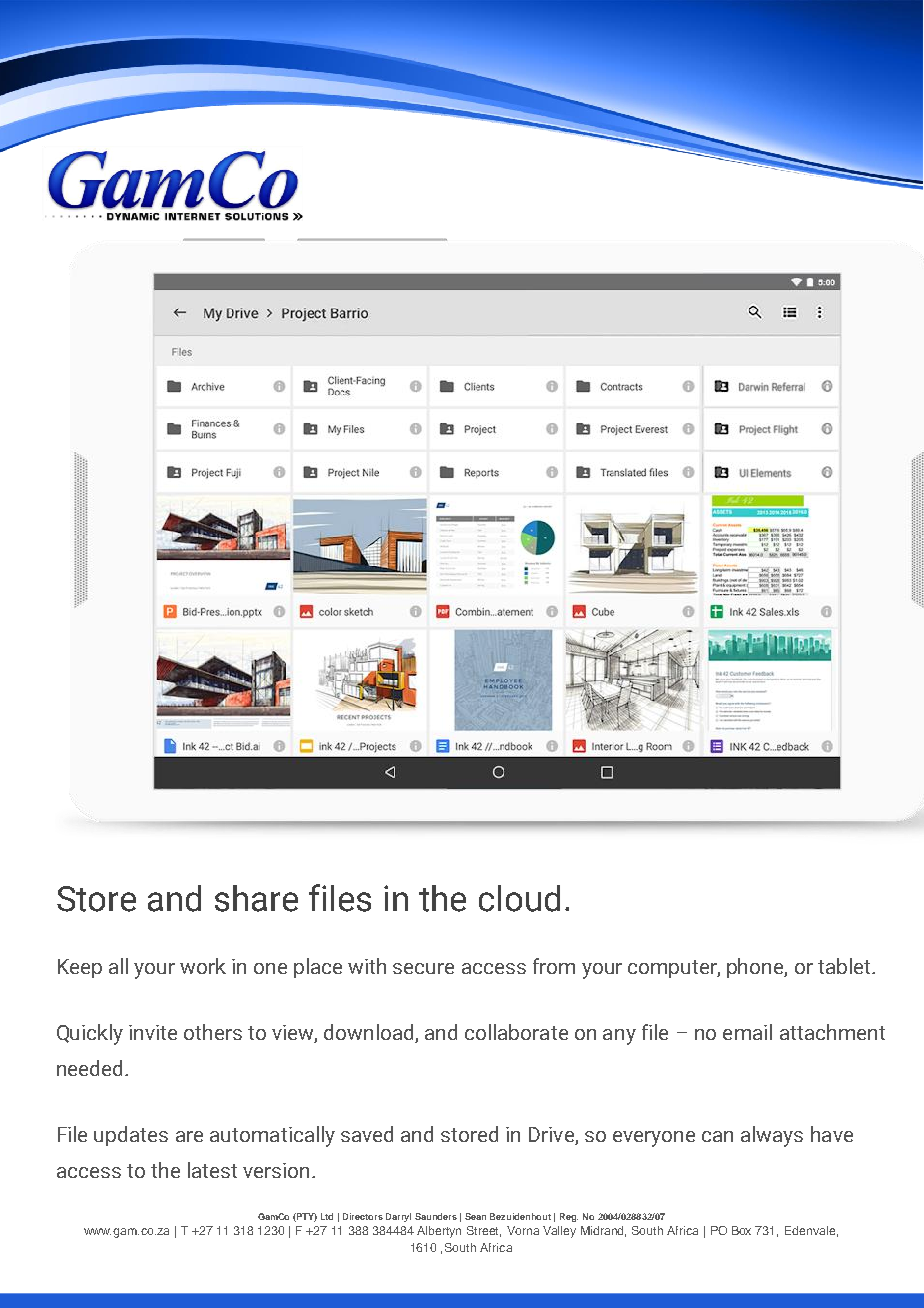 This screenshot has width=924, height=1308. What do you see at coordinates (519, 898) in the screenshot?
I see `cloud` at bounding box center [519, 898].
